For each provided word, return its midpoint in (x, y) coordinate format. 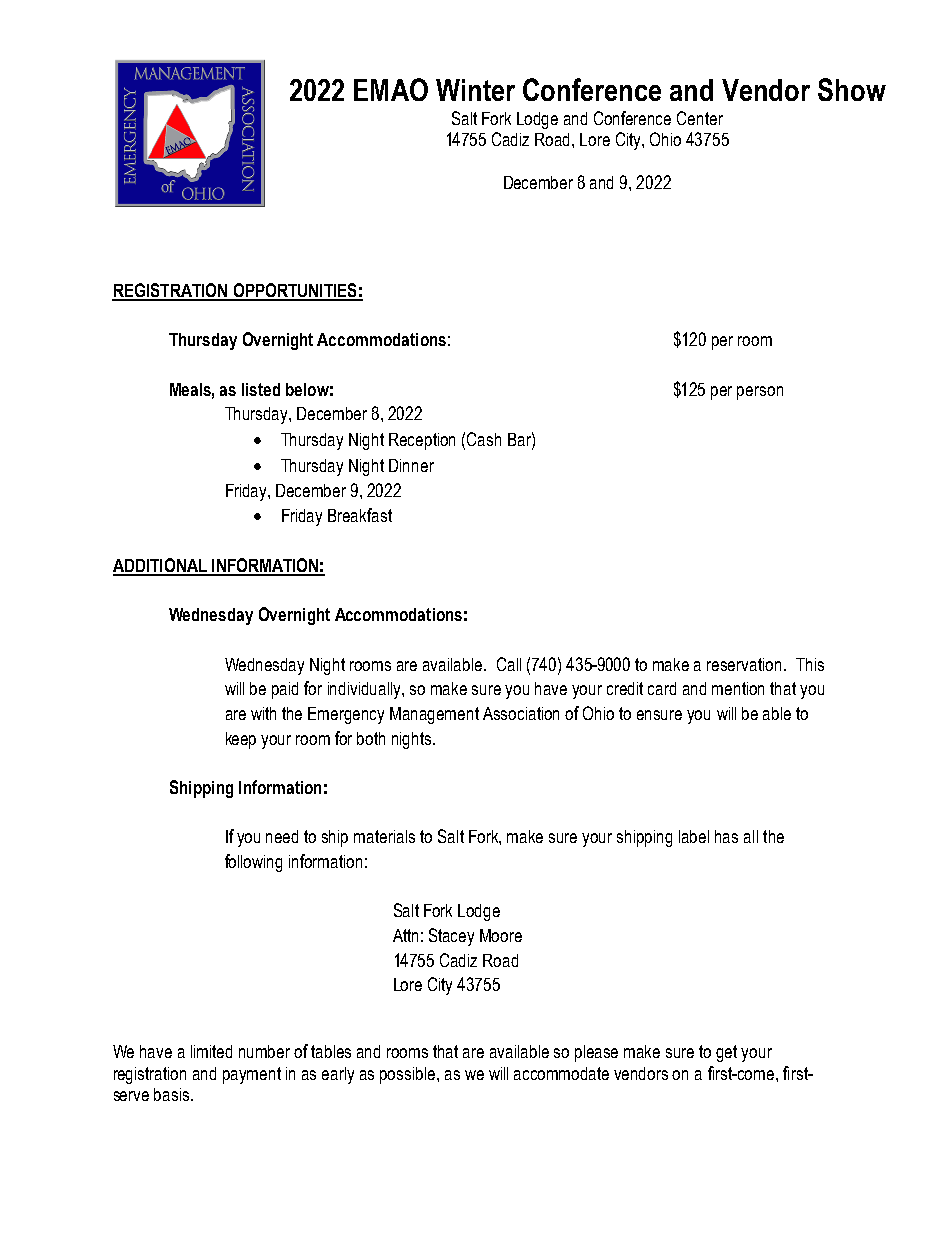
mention (738, 688)
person (760, 393)
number (264, 1051)
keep (241, 740)
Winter (475, 90)
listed (261, 389)
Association (521, 713)
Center (700, 118)
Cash (484, 439)
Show (852, 89)
